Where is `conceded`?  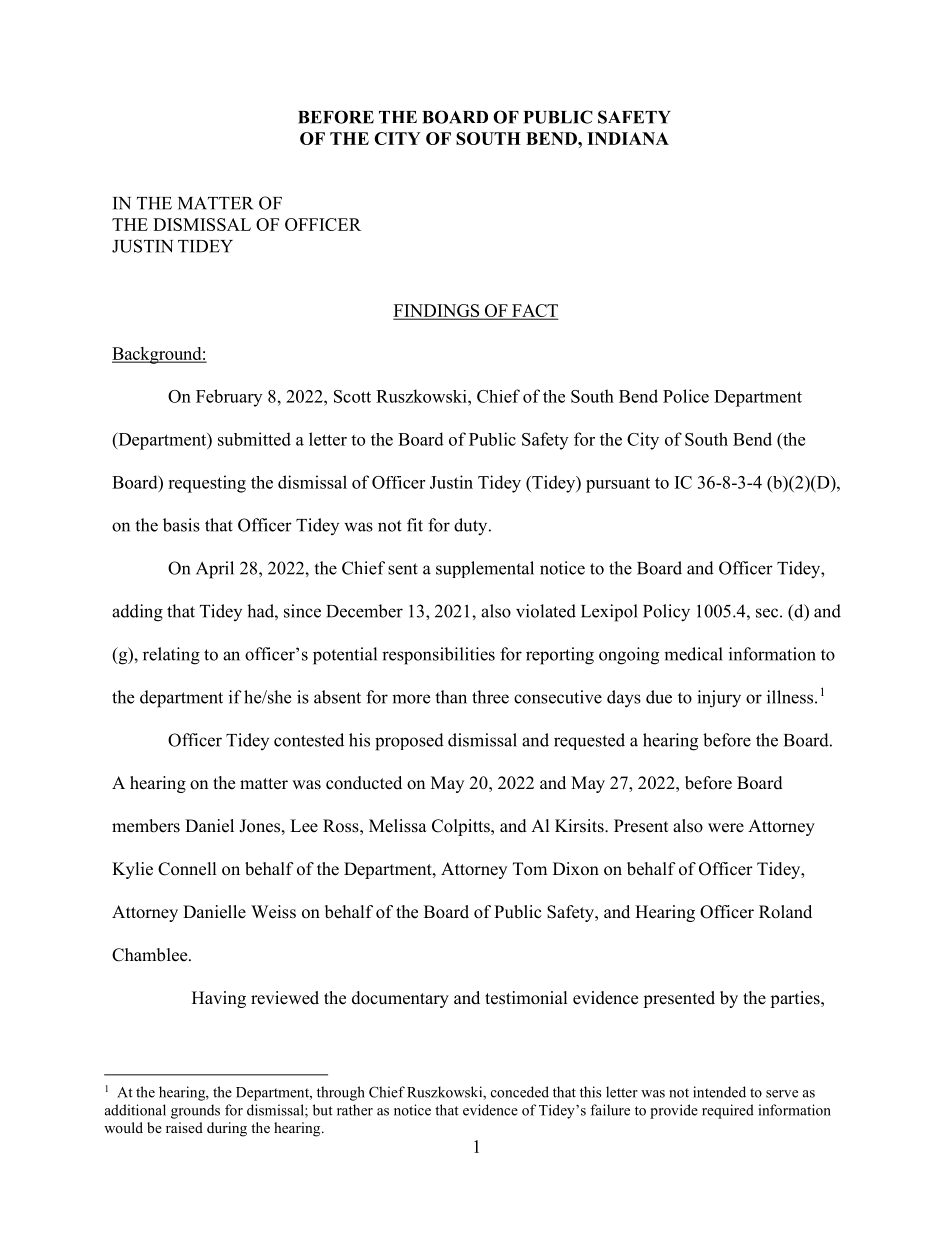 conceded is located at coordinates (520, 1092).
